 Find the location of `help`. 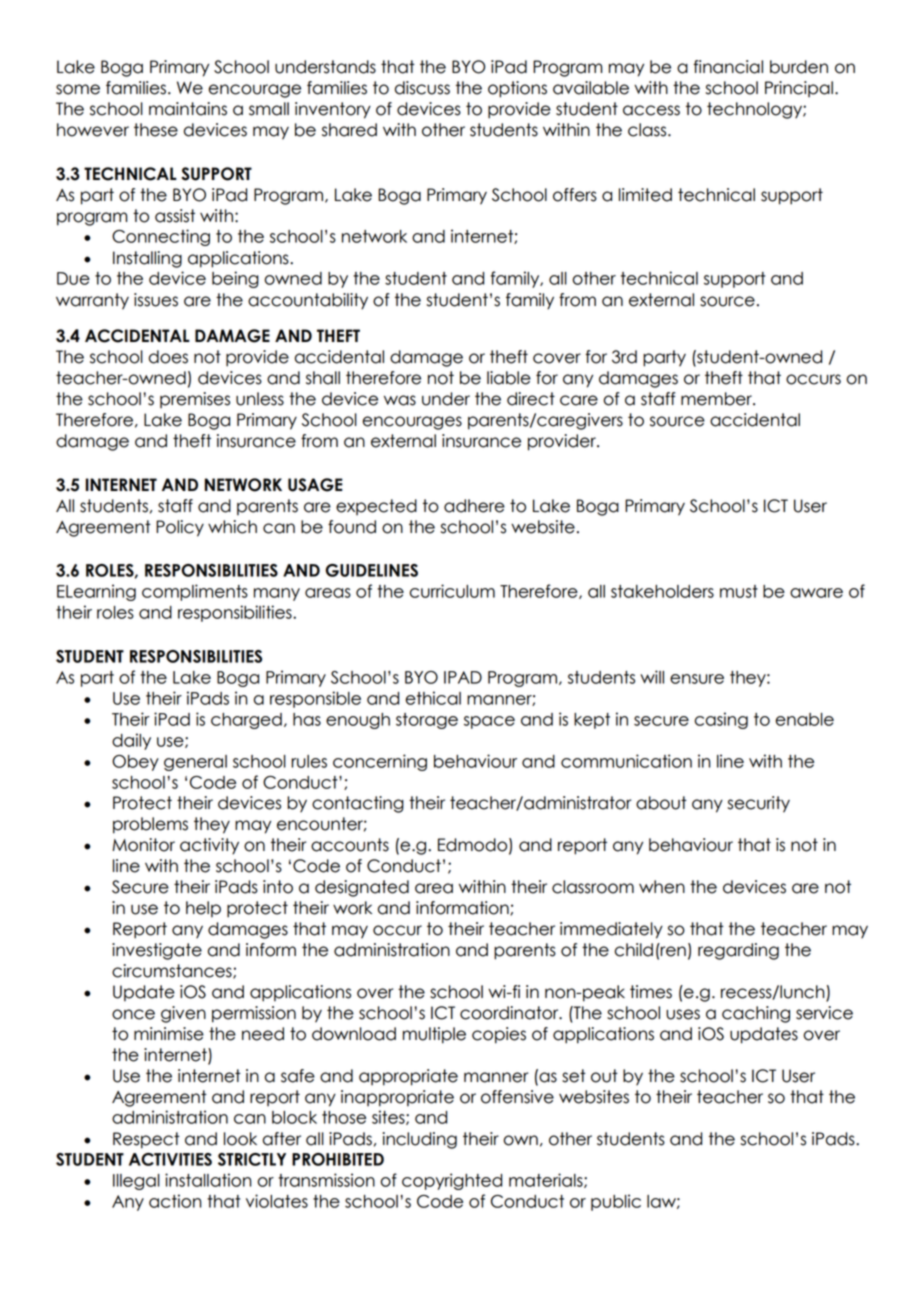

help is located at coordinates (203, 909).
